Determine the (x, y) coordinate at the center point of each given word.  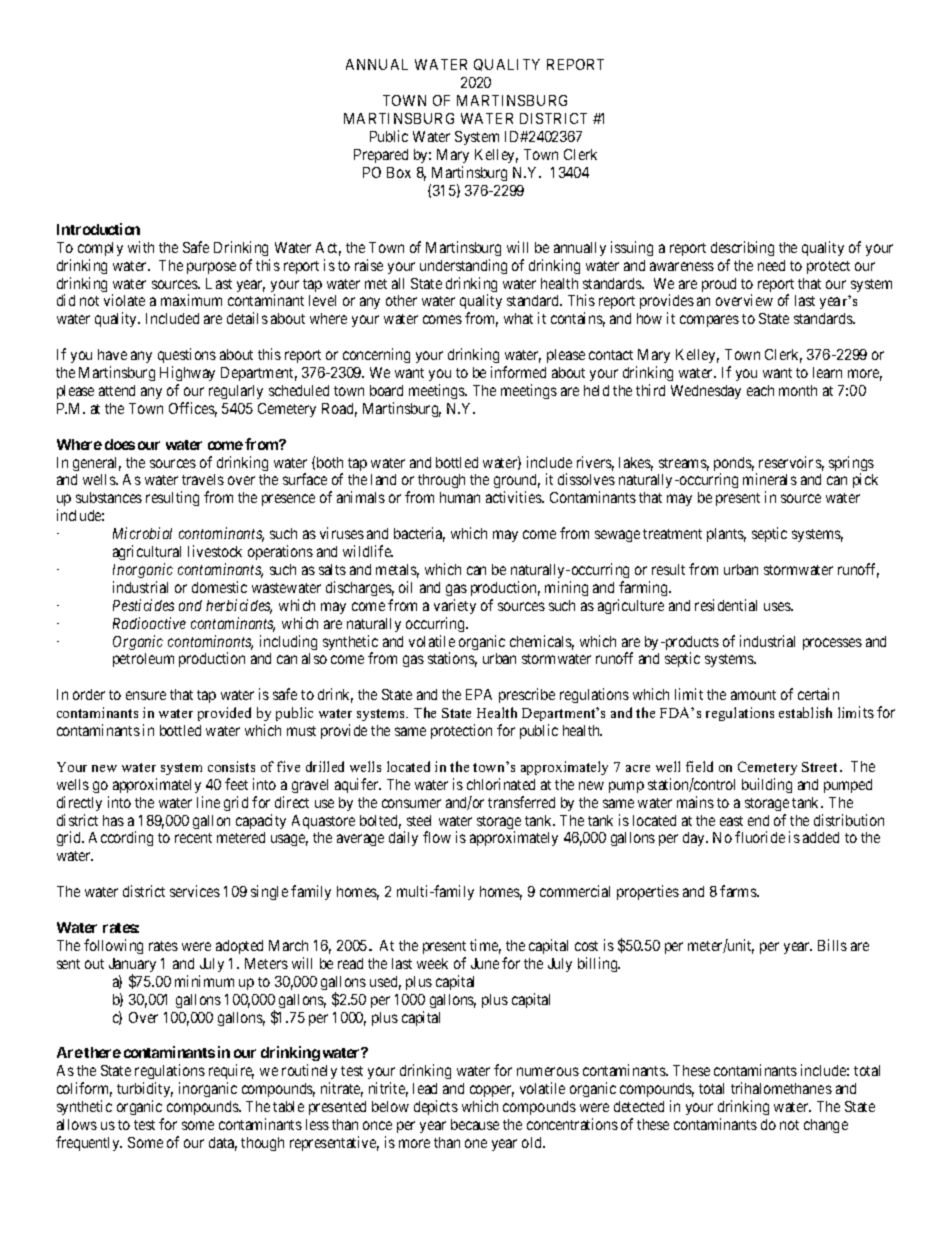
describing (742, 248)
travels (203, 479)
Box (399, 172)
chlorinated (501, 784)
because (475, 1124)
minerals (770, 479)
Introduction (98, 229)
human (460, 497)
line (208, 802)
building (767, 785)
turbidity (145, 1091)
